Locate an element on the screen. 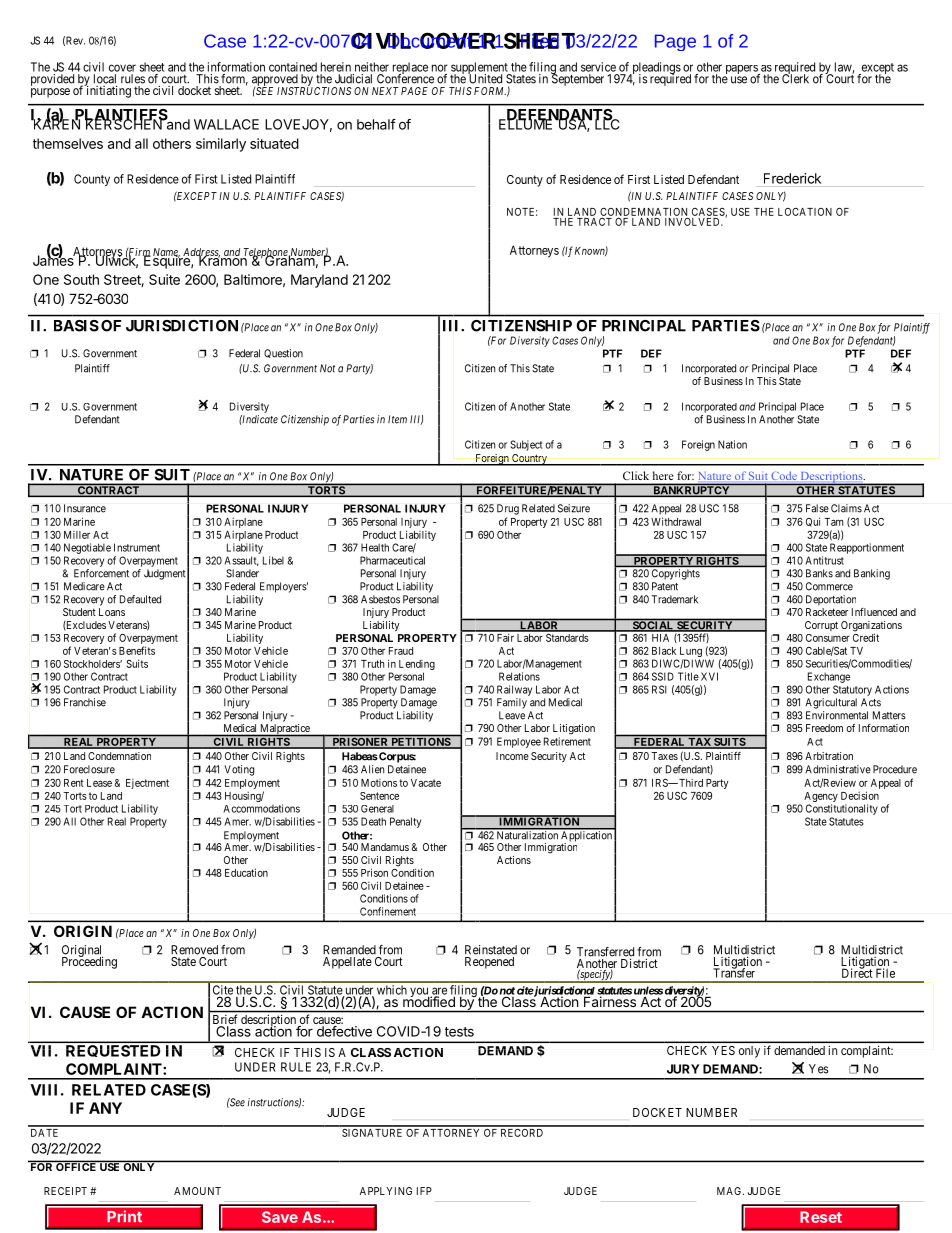  Corrupt is located at coordinates (821, 626).
